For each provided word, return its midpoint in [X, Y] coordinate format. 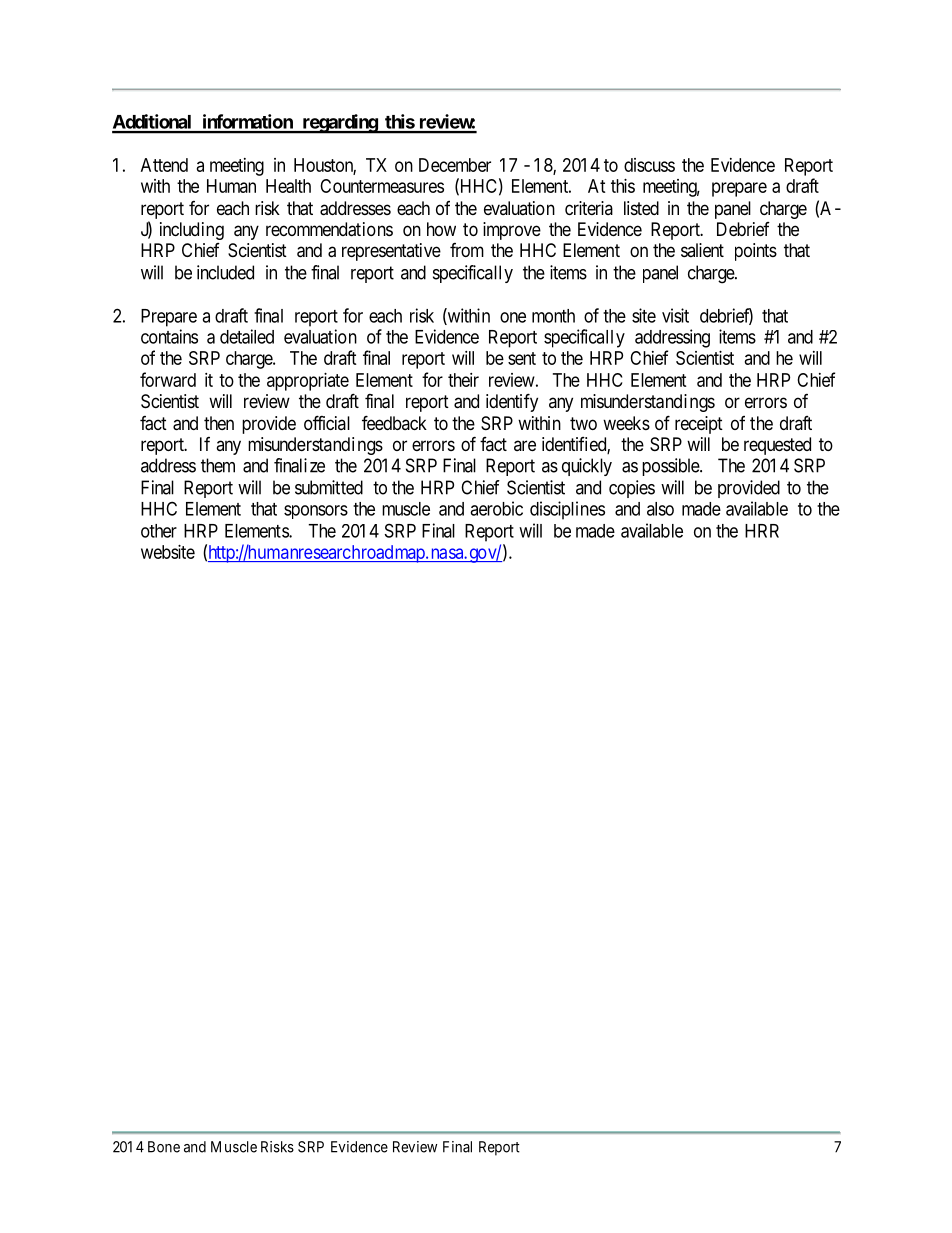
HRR [762, 531]
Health [288, 186]
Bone [164, 1147]
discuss [649, 165]
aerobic [496, 508]
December [455, 165]
